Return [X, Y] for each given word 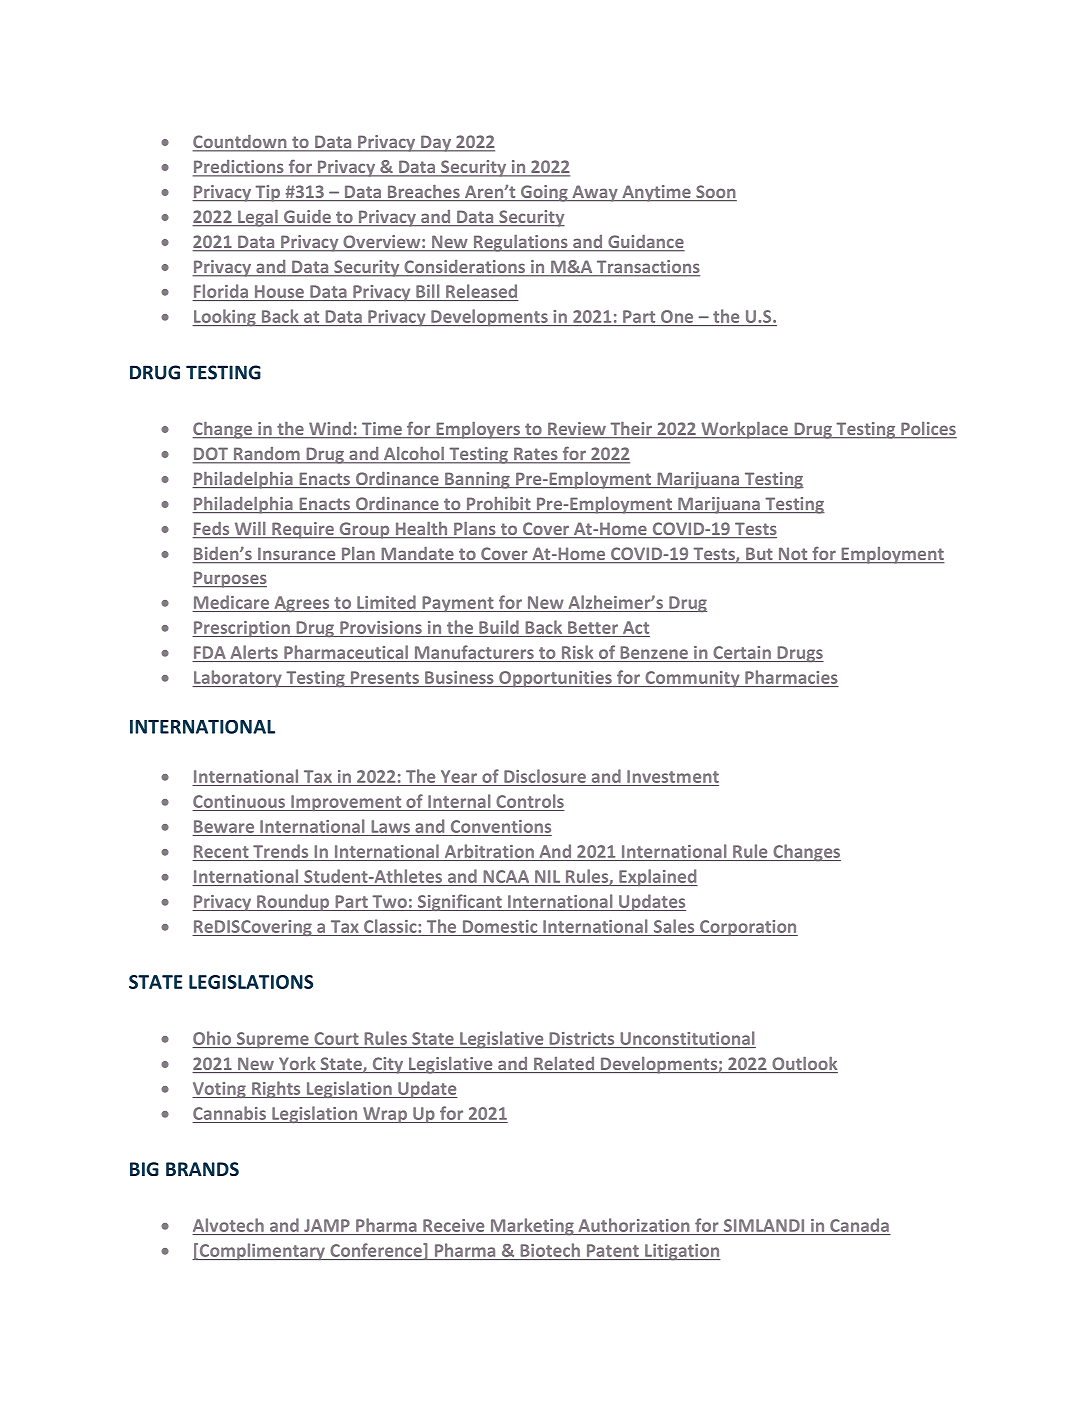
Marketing [532, 1227]
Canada [859, 1225]
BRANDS [202, 1169]
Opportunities [555, 679]
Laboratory [238, 679]
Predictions [239, 168]
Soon [715, 193]
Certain [742, 652]
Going [544, 193]
